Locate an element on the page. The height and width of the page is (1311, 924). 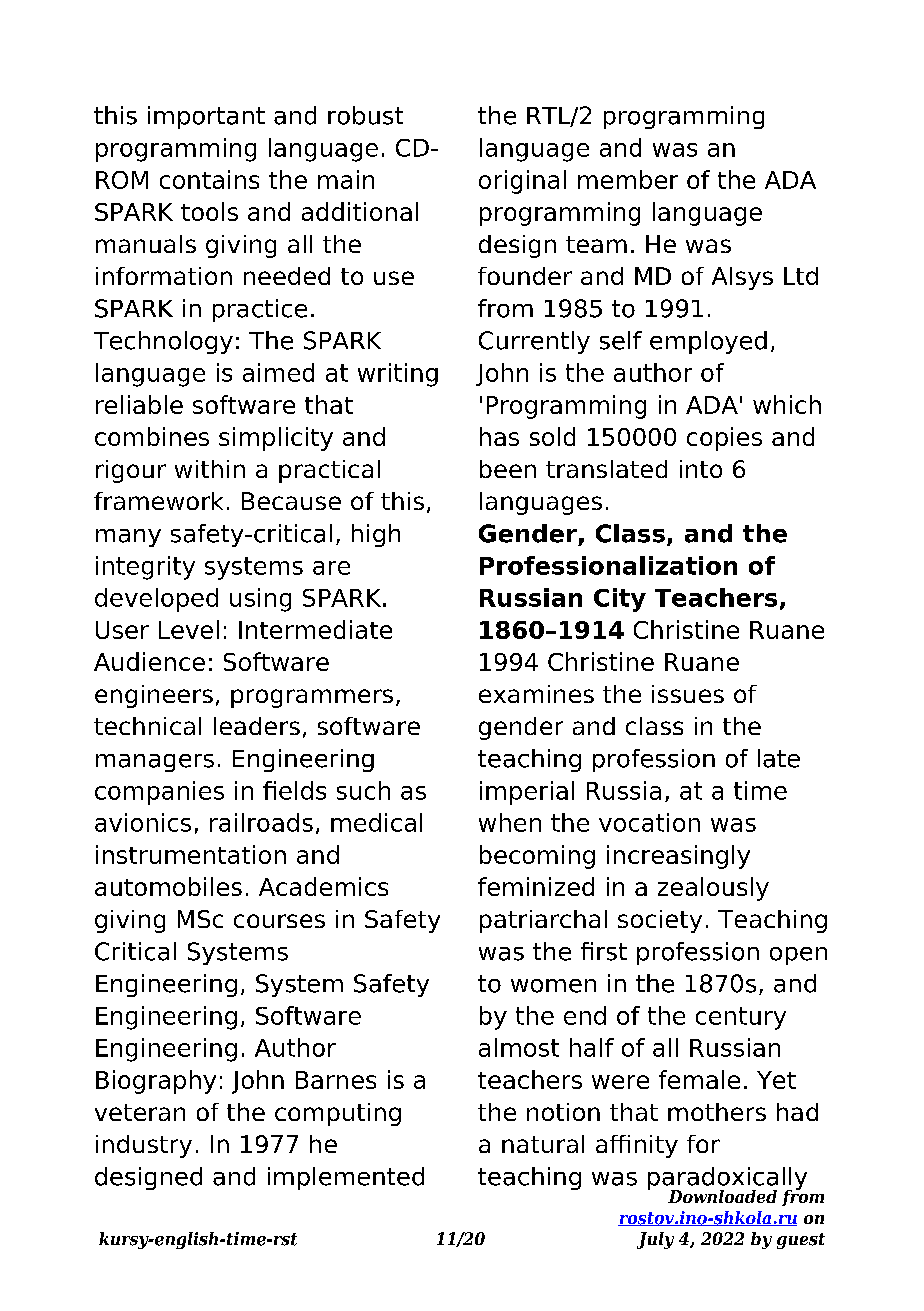
has is located at coordinates (499, 436).
